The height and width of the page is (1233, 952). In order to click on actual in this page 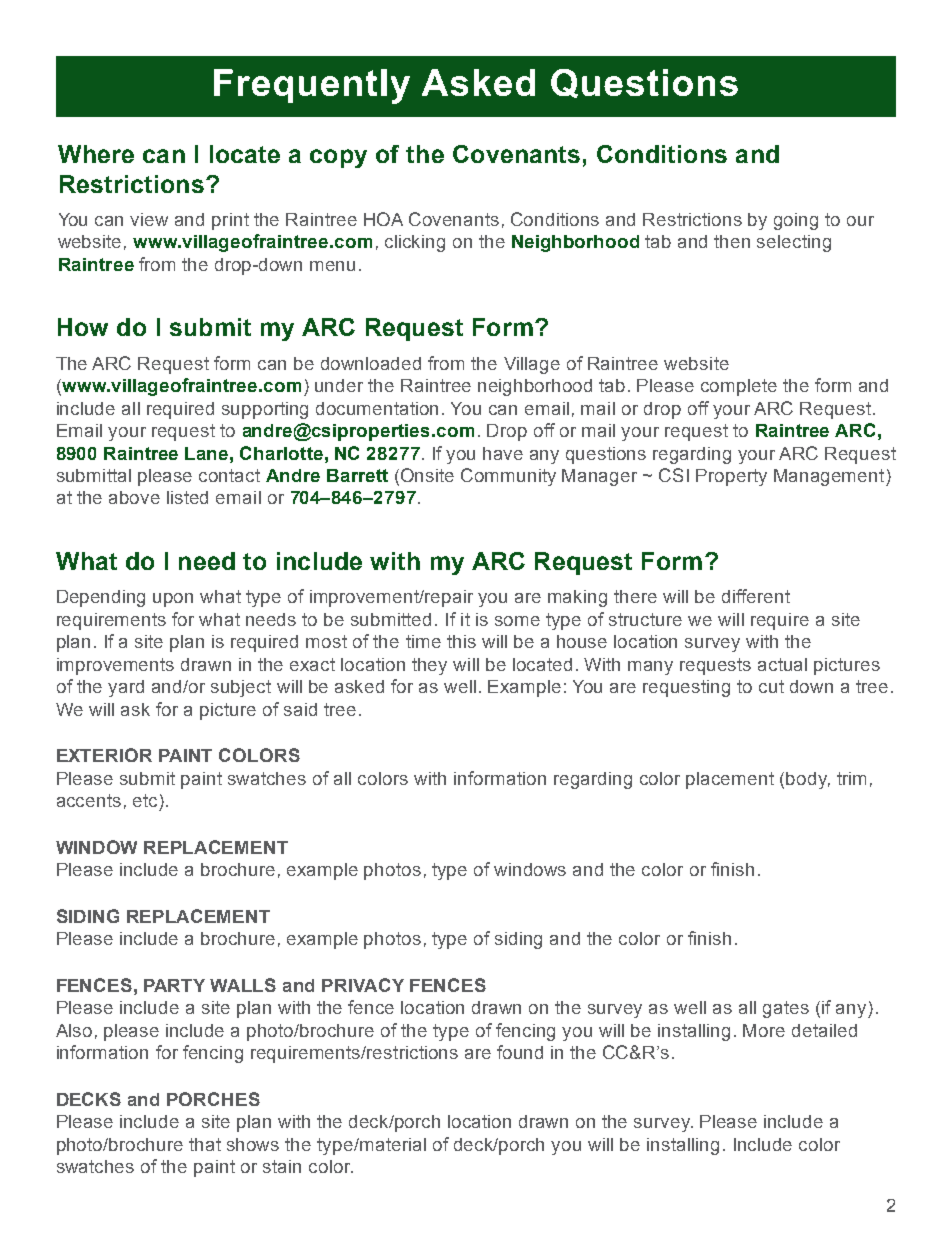, I will do `click(782, 664)`.
